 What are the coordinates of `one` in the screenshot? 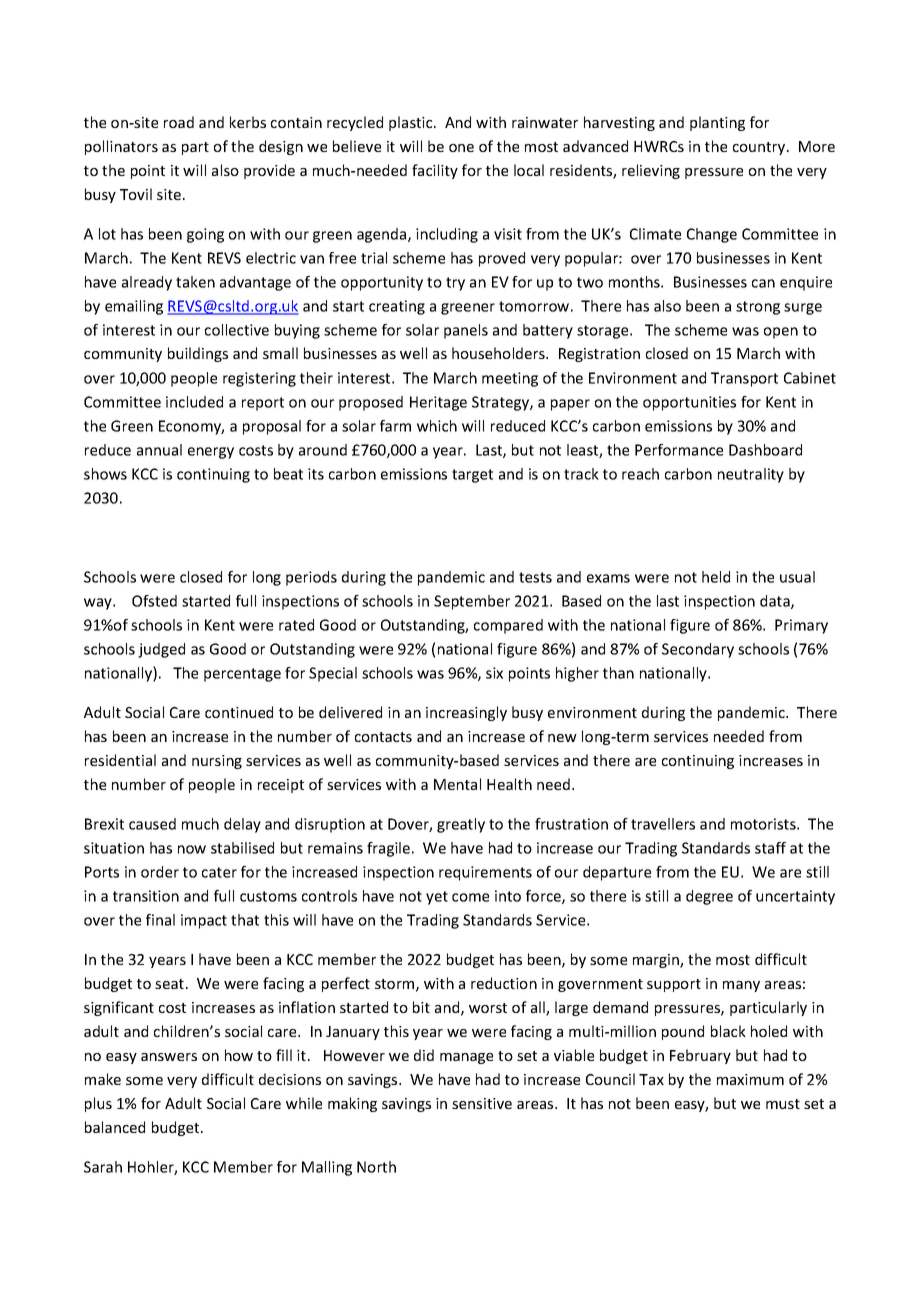 It's located at (461, 148).
